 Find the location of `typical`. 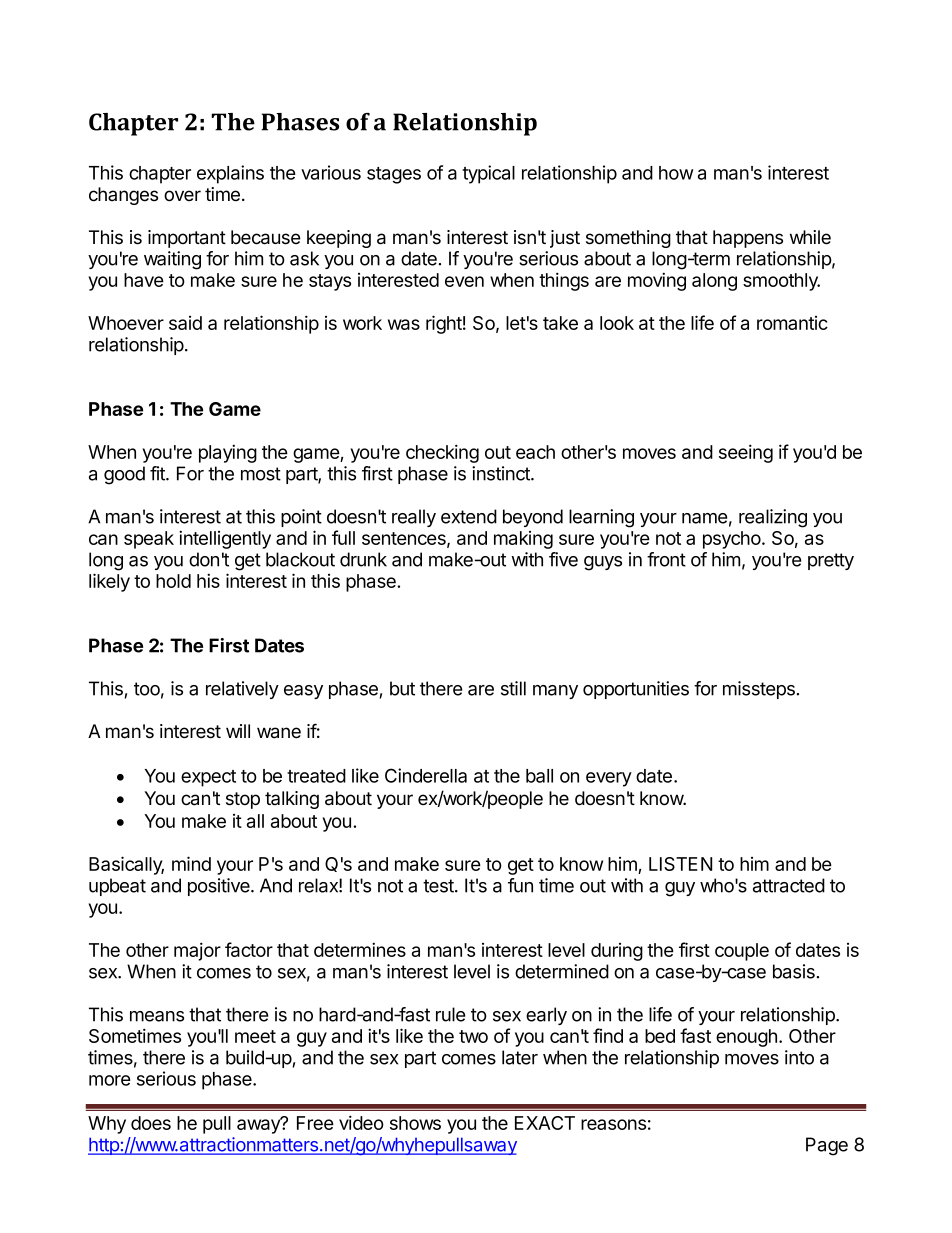

typical is located at coordinates (488, 174).
